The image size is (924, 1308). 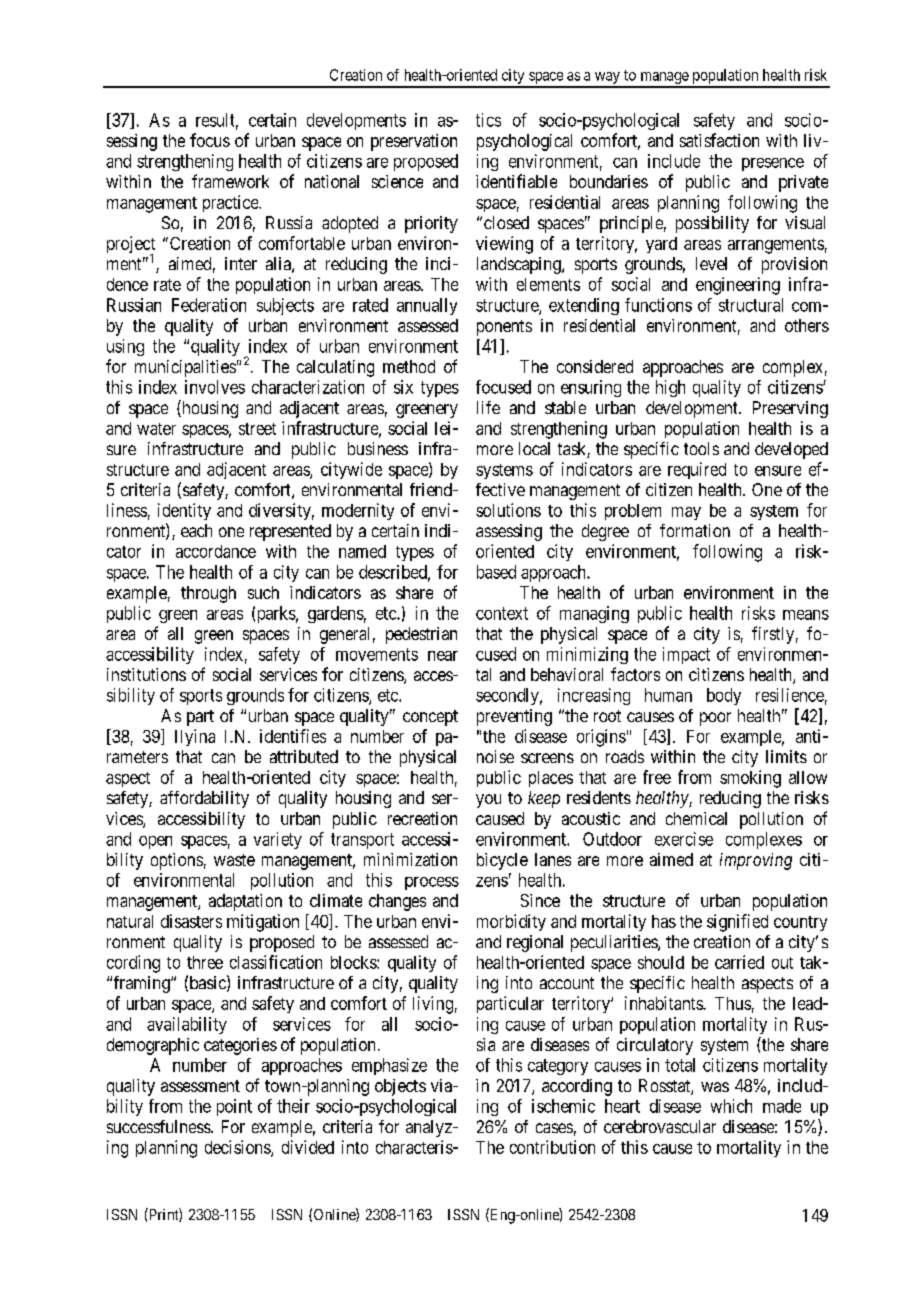 I want to click on framework, so click(x=230, y=181).
